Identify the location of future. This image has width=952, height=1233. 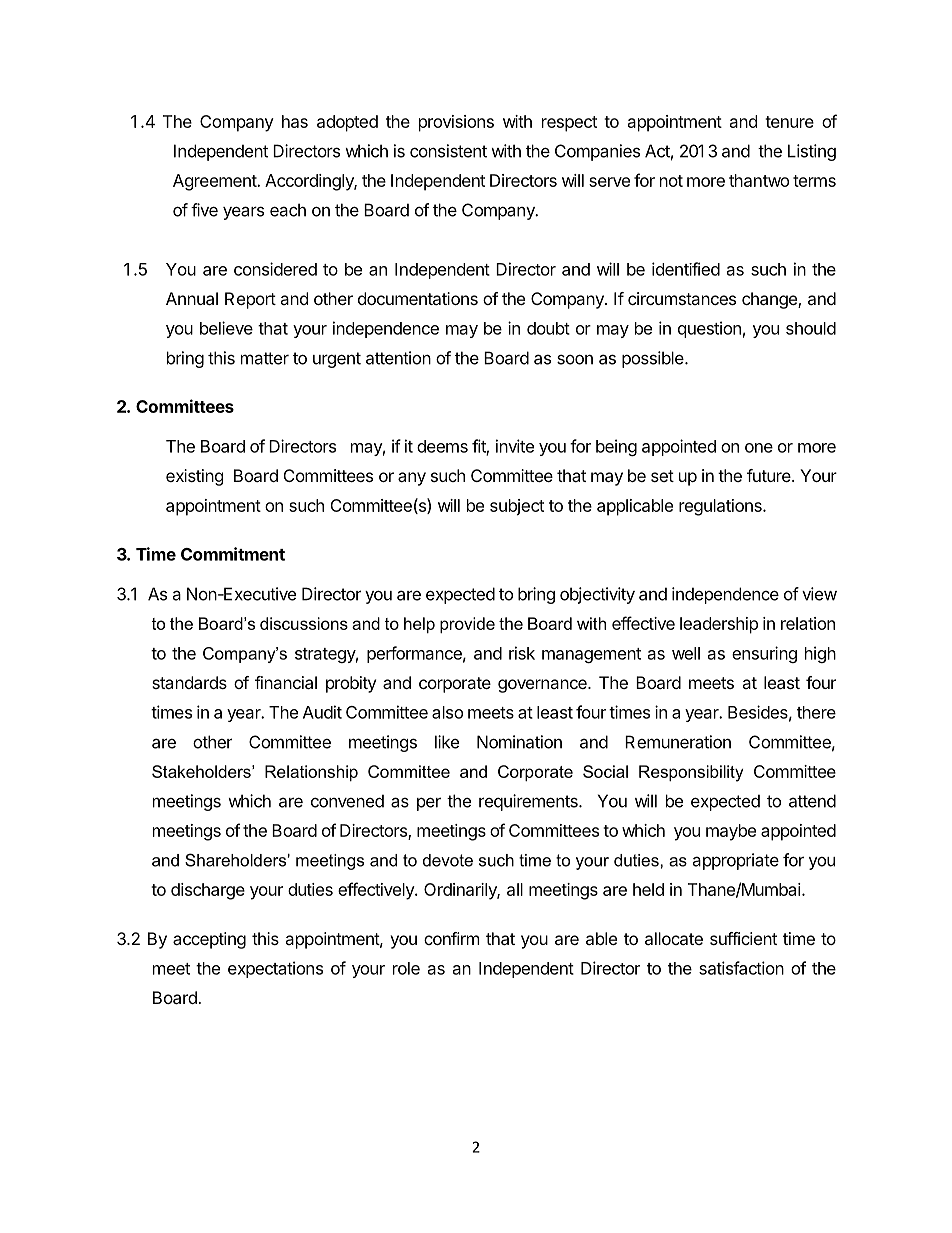
(770, 475).
